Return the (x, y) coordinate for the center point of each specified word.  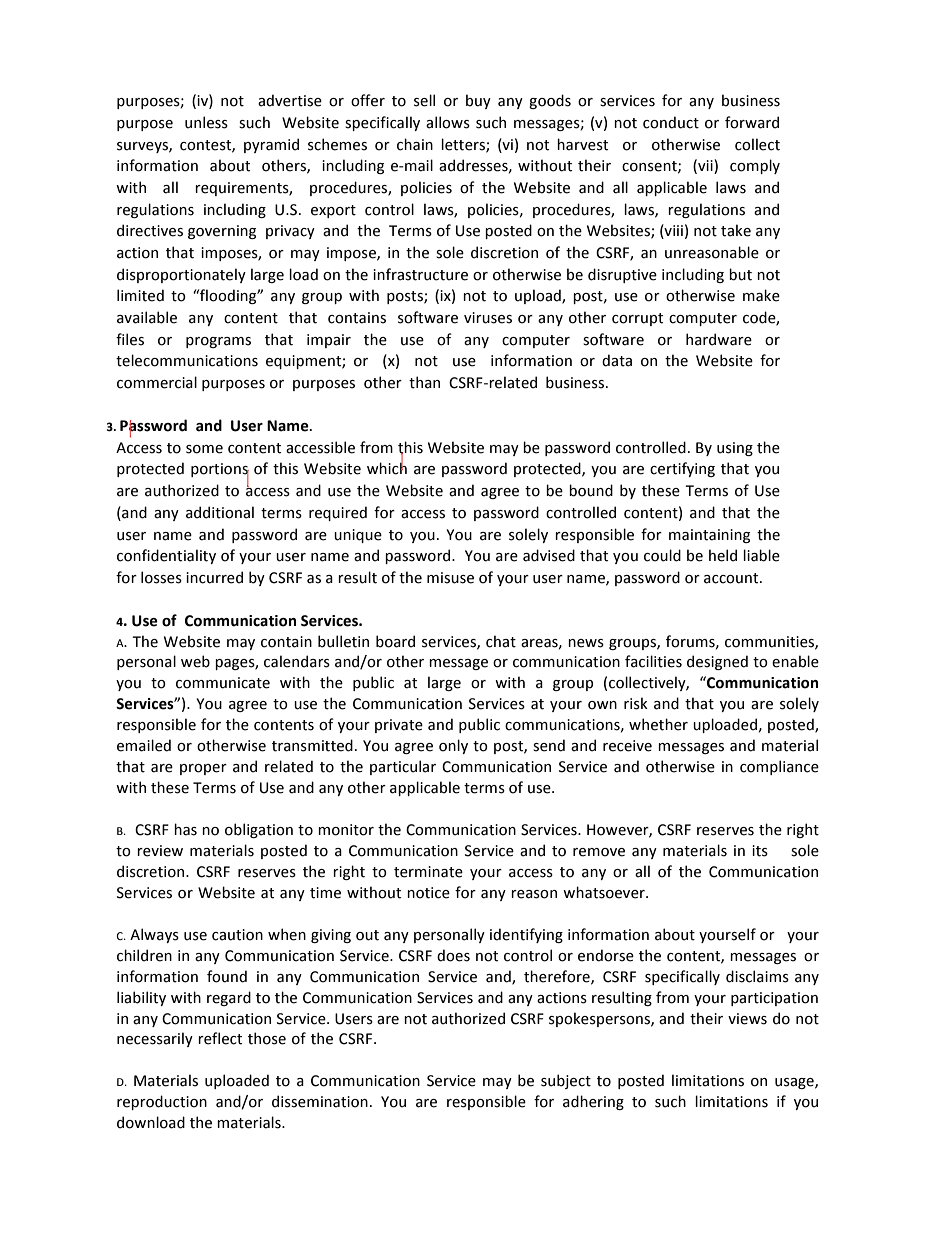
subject (566, 1081)
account (732, 578)
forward (752, 122)
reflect (220, 1038)
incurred (214, 577)
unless (206, 122)
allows (448, 122)
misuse (450, 578)
